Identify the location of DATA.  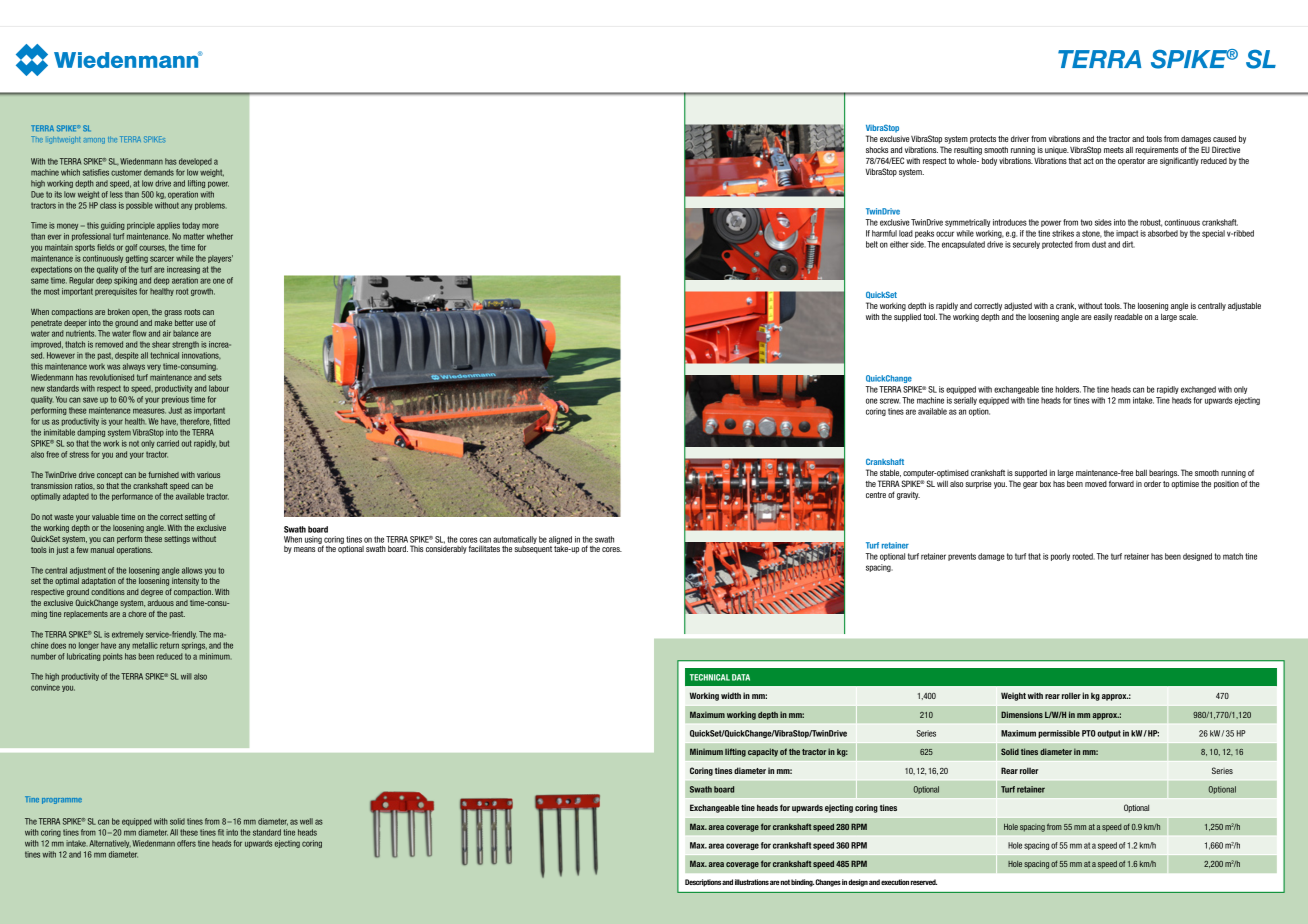
(741, 677).
